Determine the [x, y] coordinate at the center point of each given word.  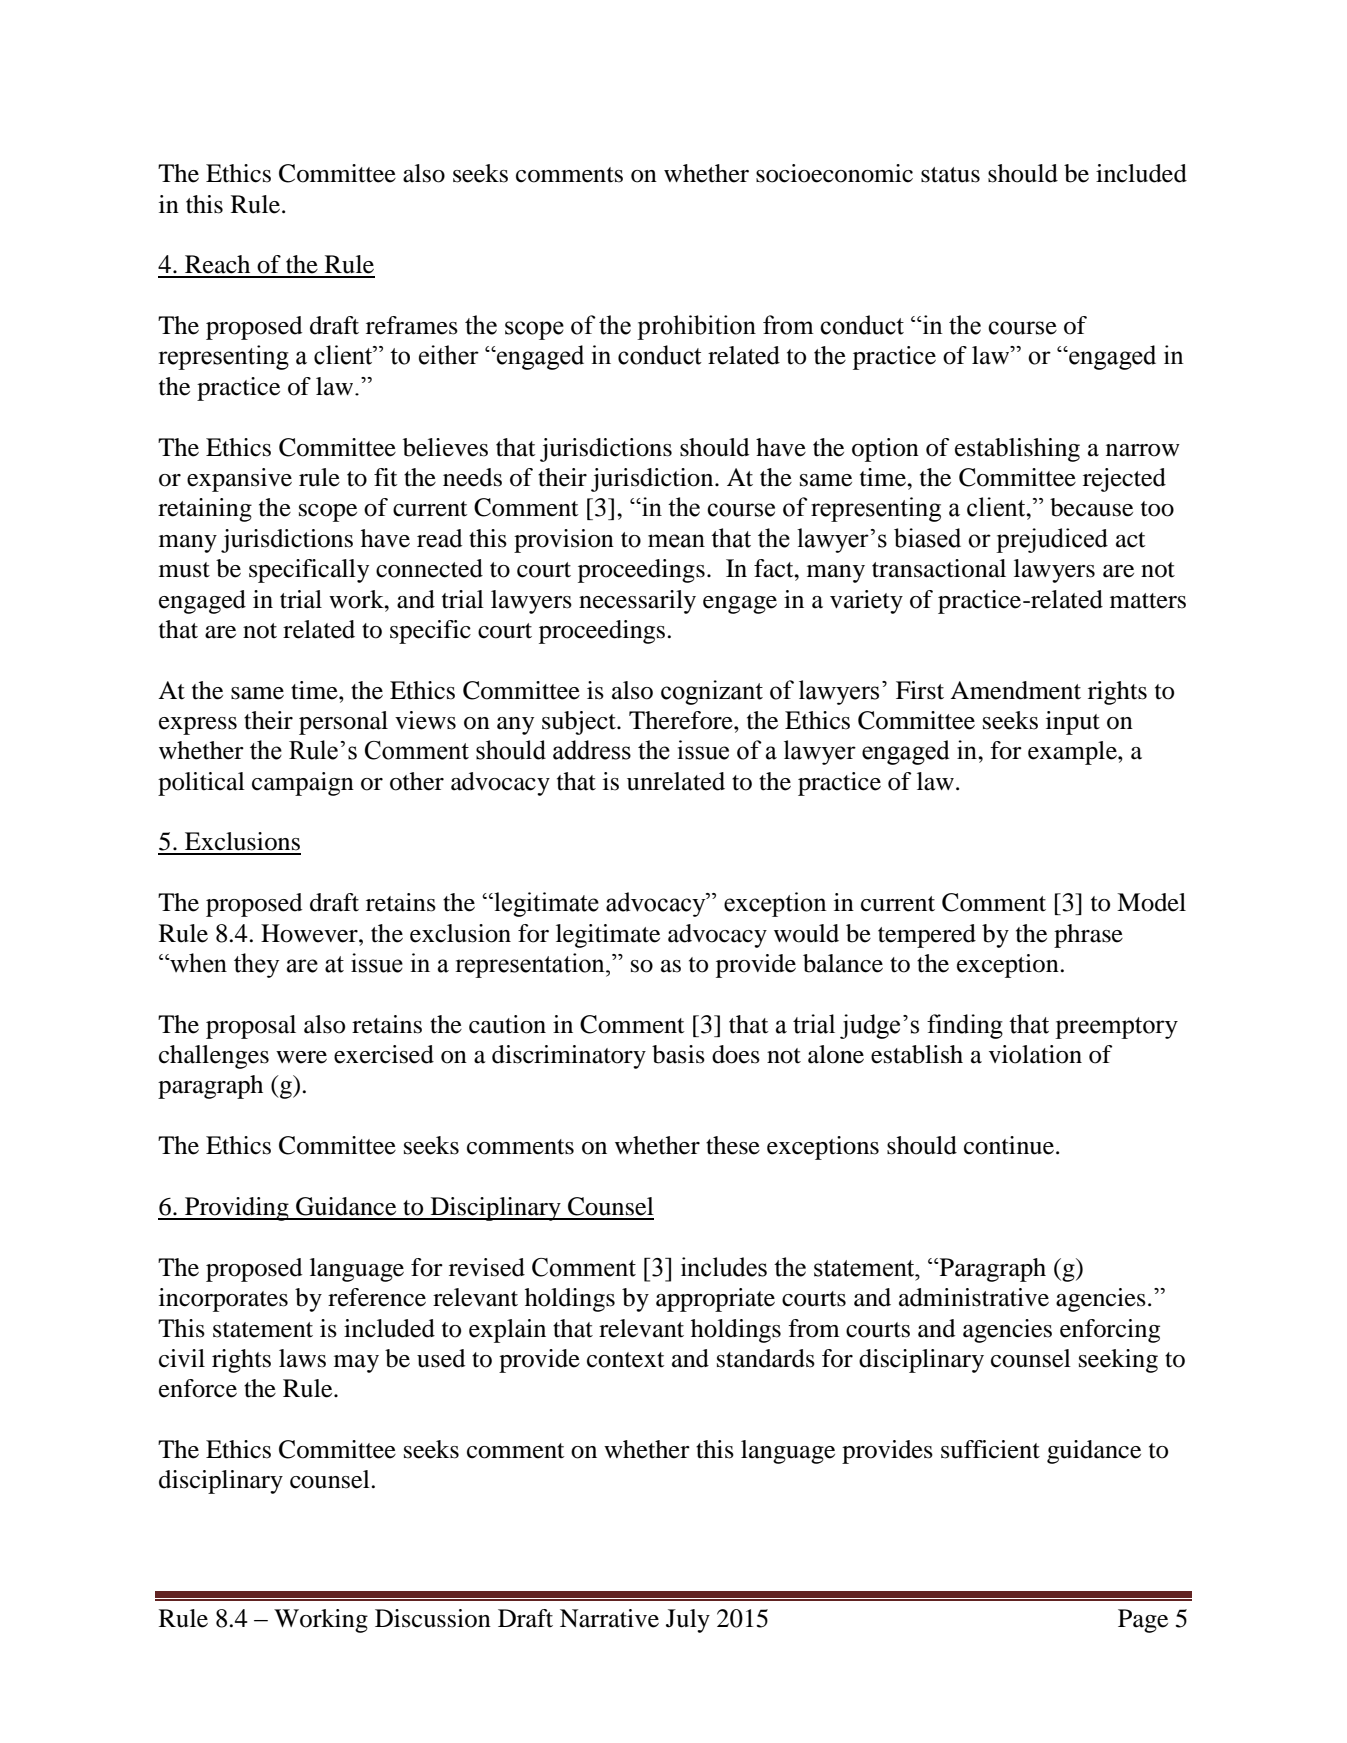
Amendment [1015, 690]
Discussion [433, 1618]
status [950, 175]
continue [1009, 1145]
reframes [412, 325]
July [688, 1621]
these [733, 1145]
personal [343, 723]
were [301, 1057]
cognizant [712, 692]
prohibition [696, 327]
